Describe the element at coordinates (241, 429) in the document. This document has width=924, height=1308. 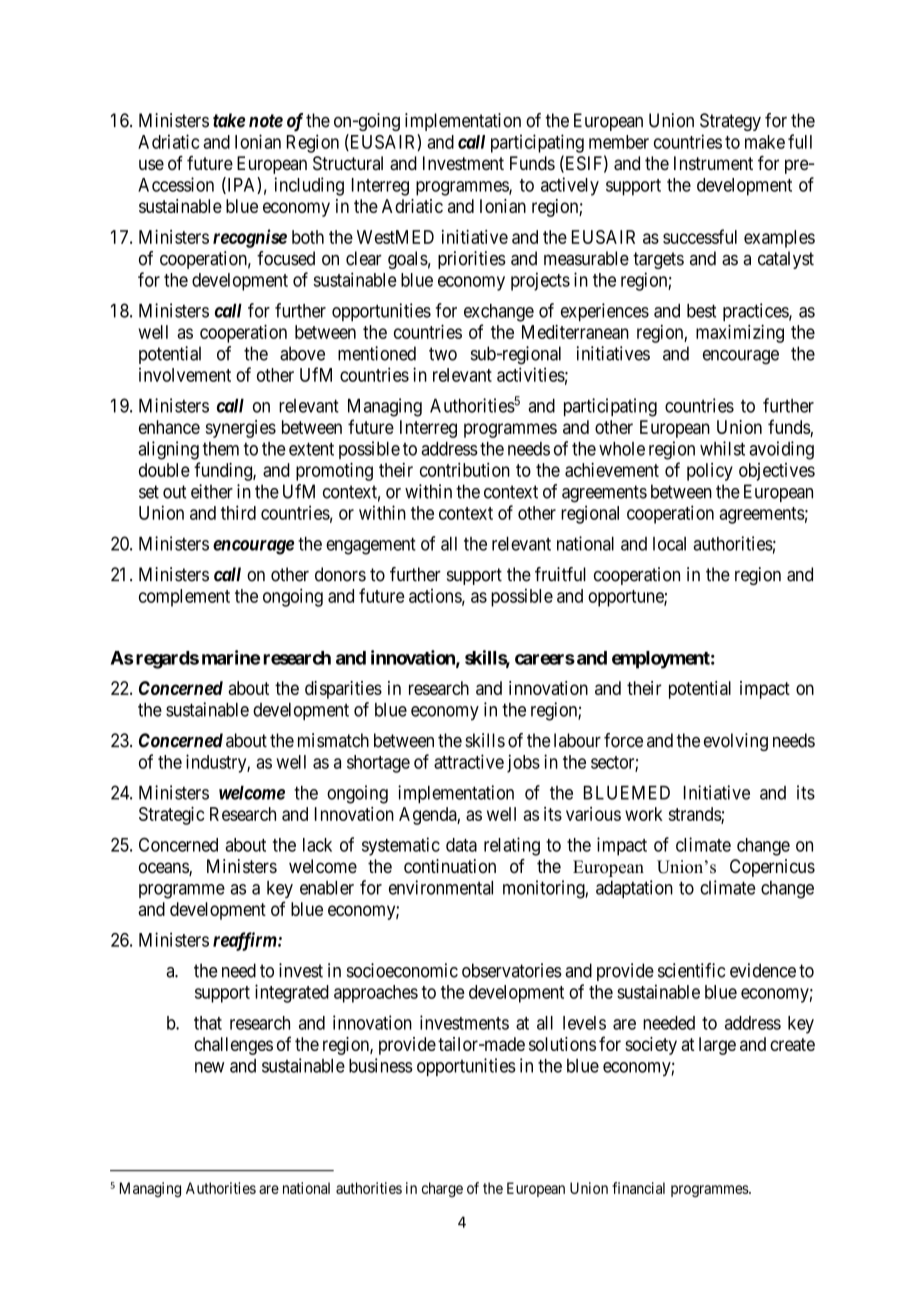
I see `synergies` at that location.
